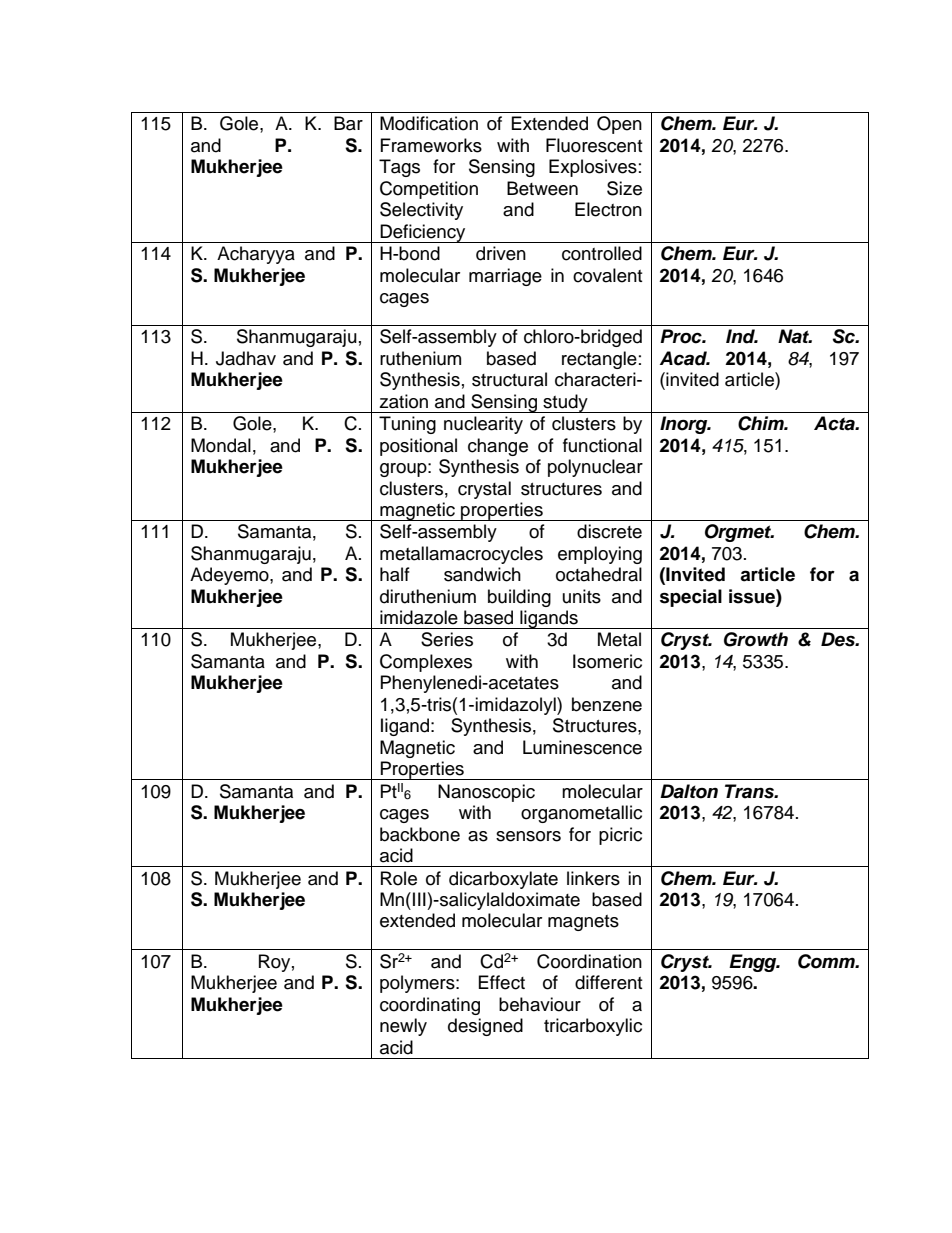  I want to click on Luminescence, so click(582, 747).
